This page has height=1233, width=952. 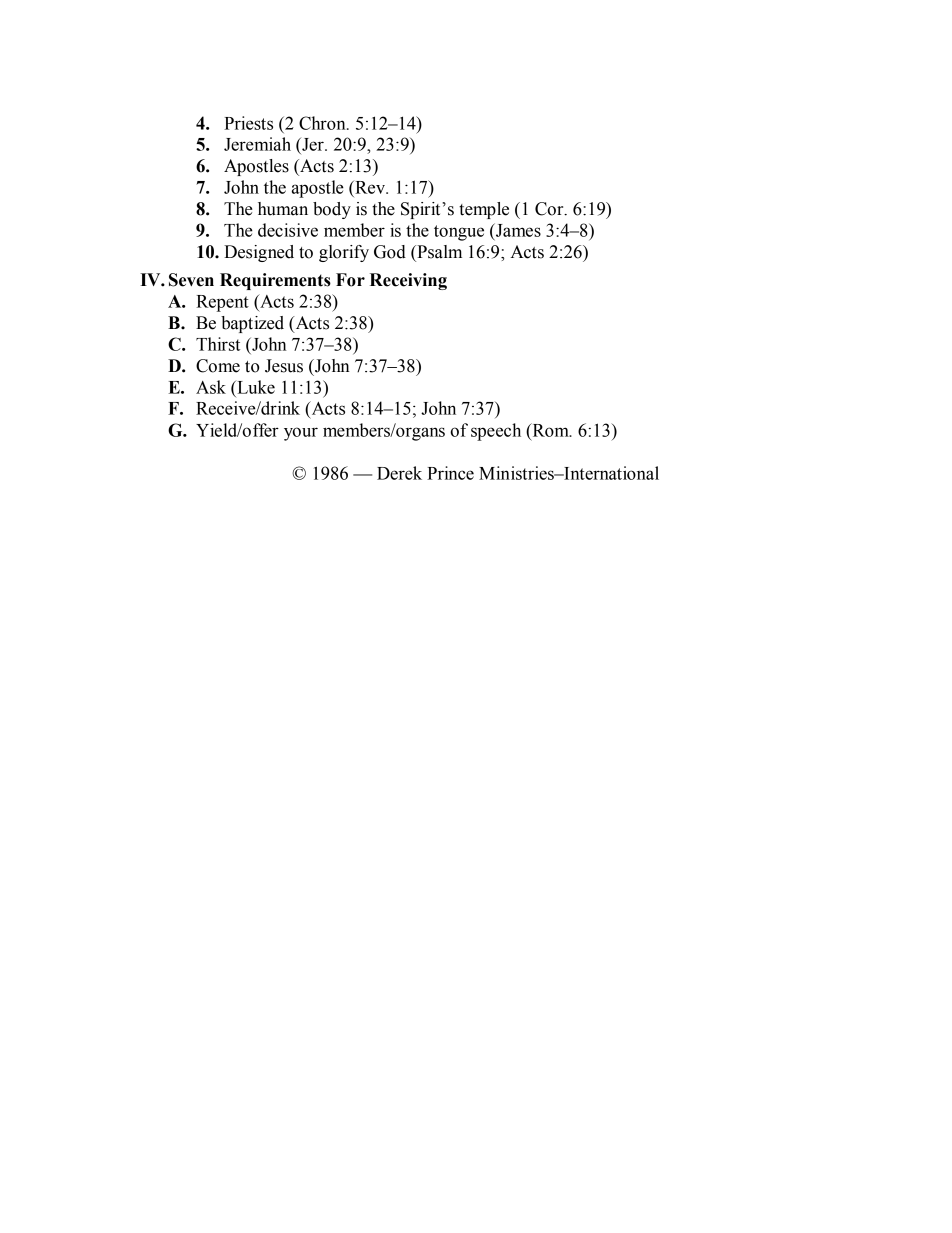 I want to click on Chron, so click(x=323, y=123).
